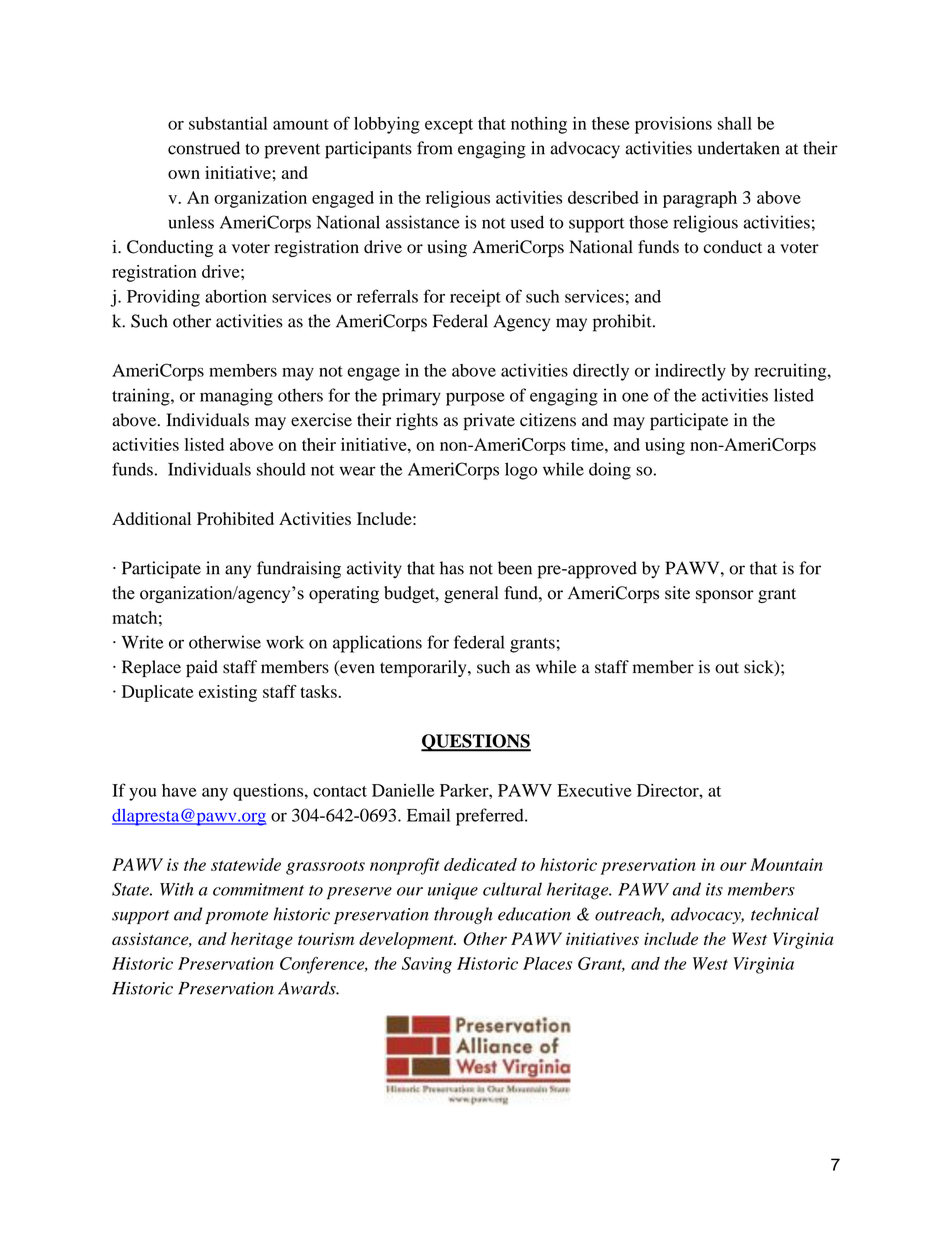 The image size is (952, 1233). What do you see at coordinates (475, 399) in the page?
I see `purpose` at bounding box center [475, 399].
